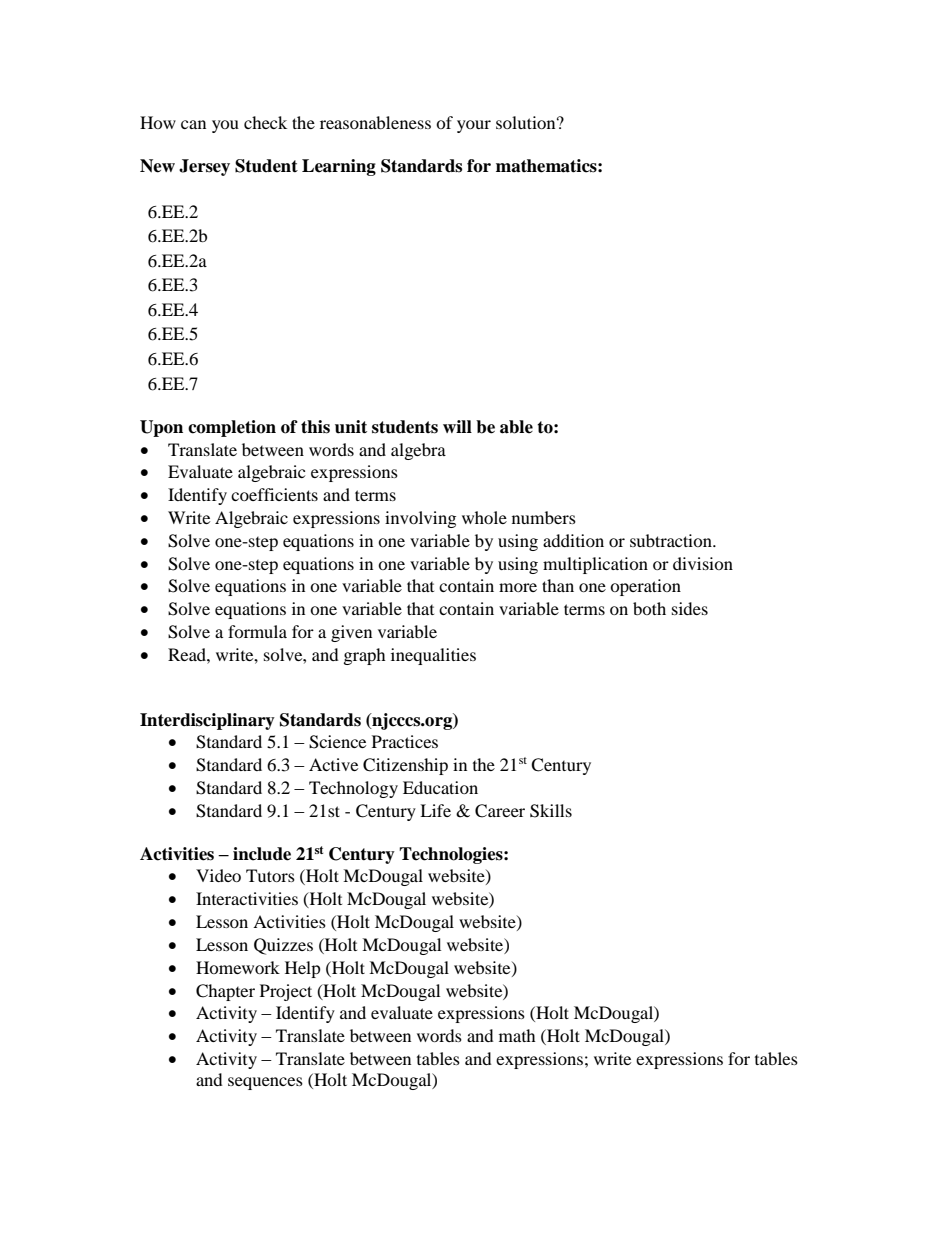 The image size is (952, 1233). I want to click on inequalities, so click(433, 656).
